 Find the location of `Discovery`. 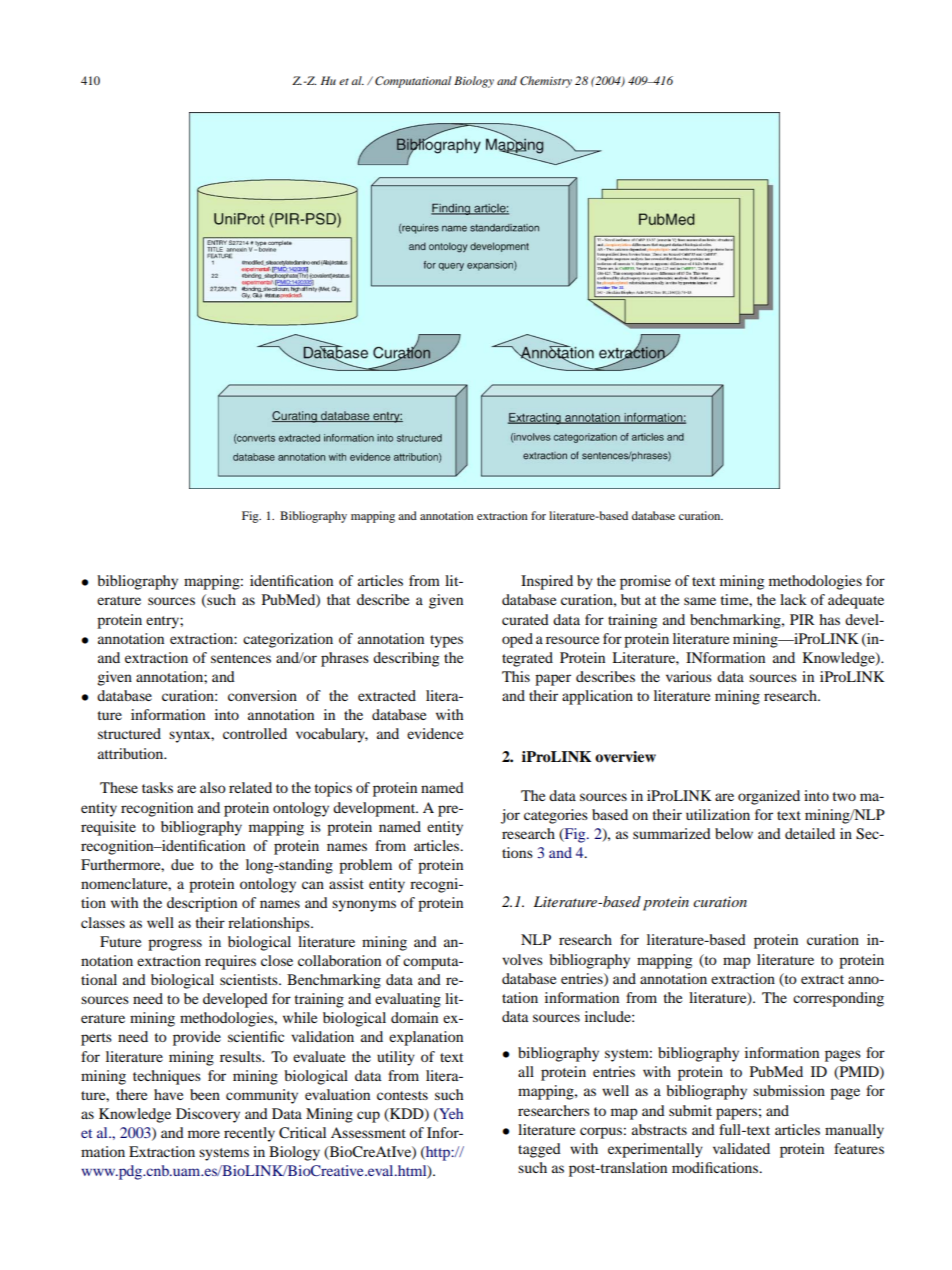

Discovery is located at coordinates (208, 1115).
